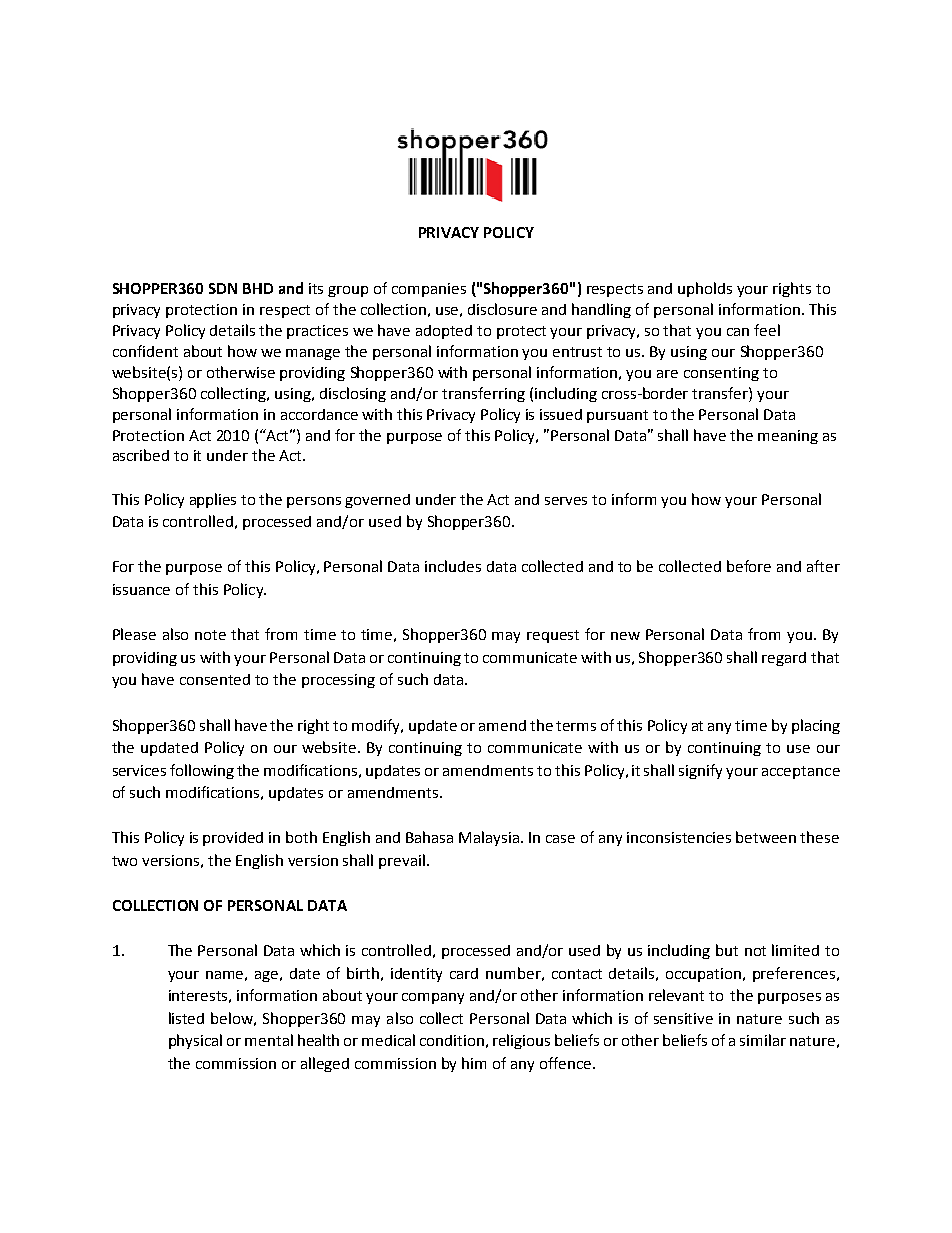 This document has width=952, height=1233. I want to click on physical, so click(195, 1041).
